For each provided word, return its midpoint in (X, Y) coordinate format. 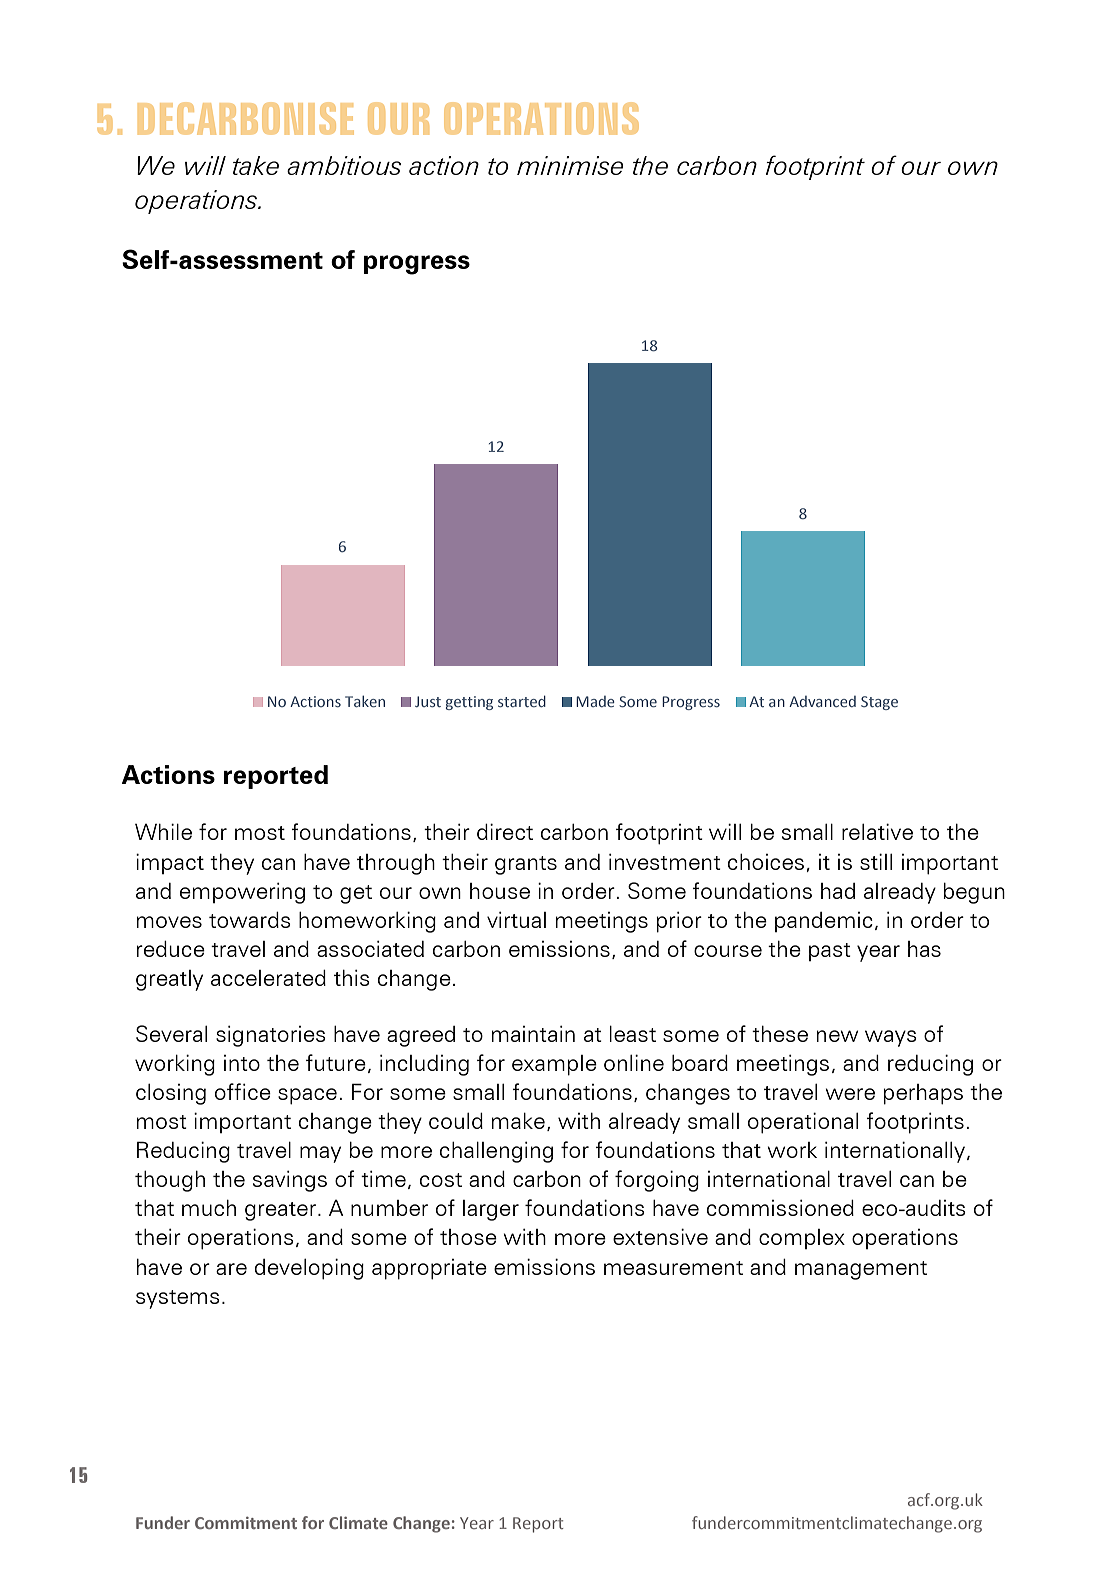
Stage (879, 703)
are (231, 1269)
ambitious (344, 165)
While (163, 831)
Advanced (822, 701)
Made (595, 701)
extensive (660, 1236)
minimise (570, 165)
